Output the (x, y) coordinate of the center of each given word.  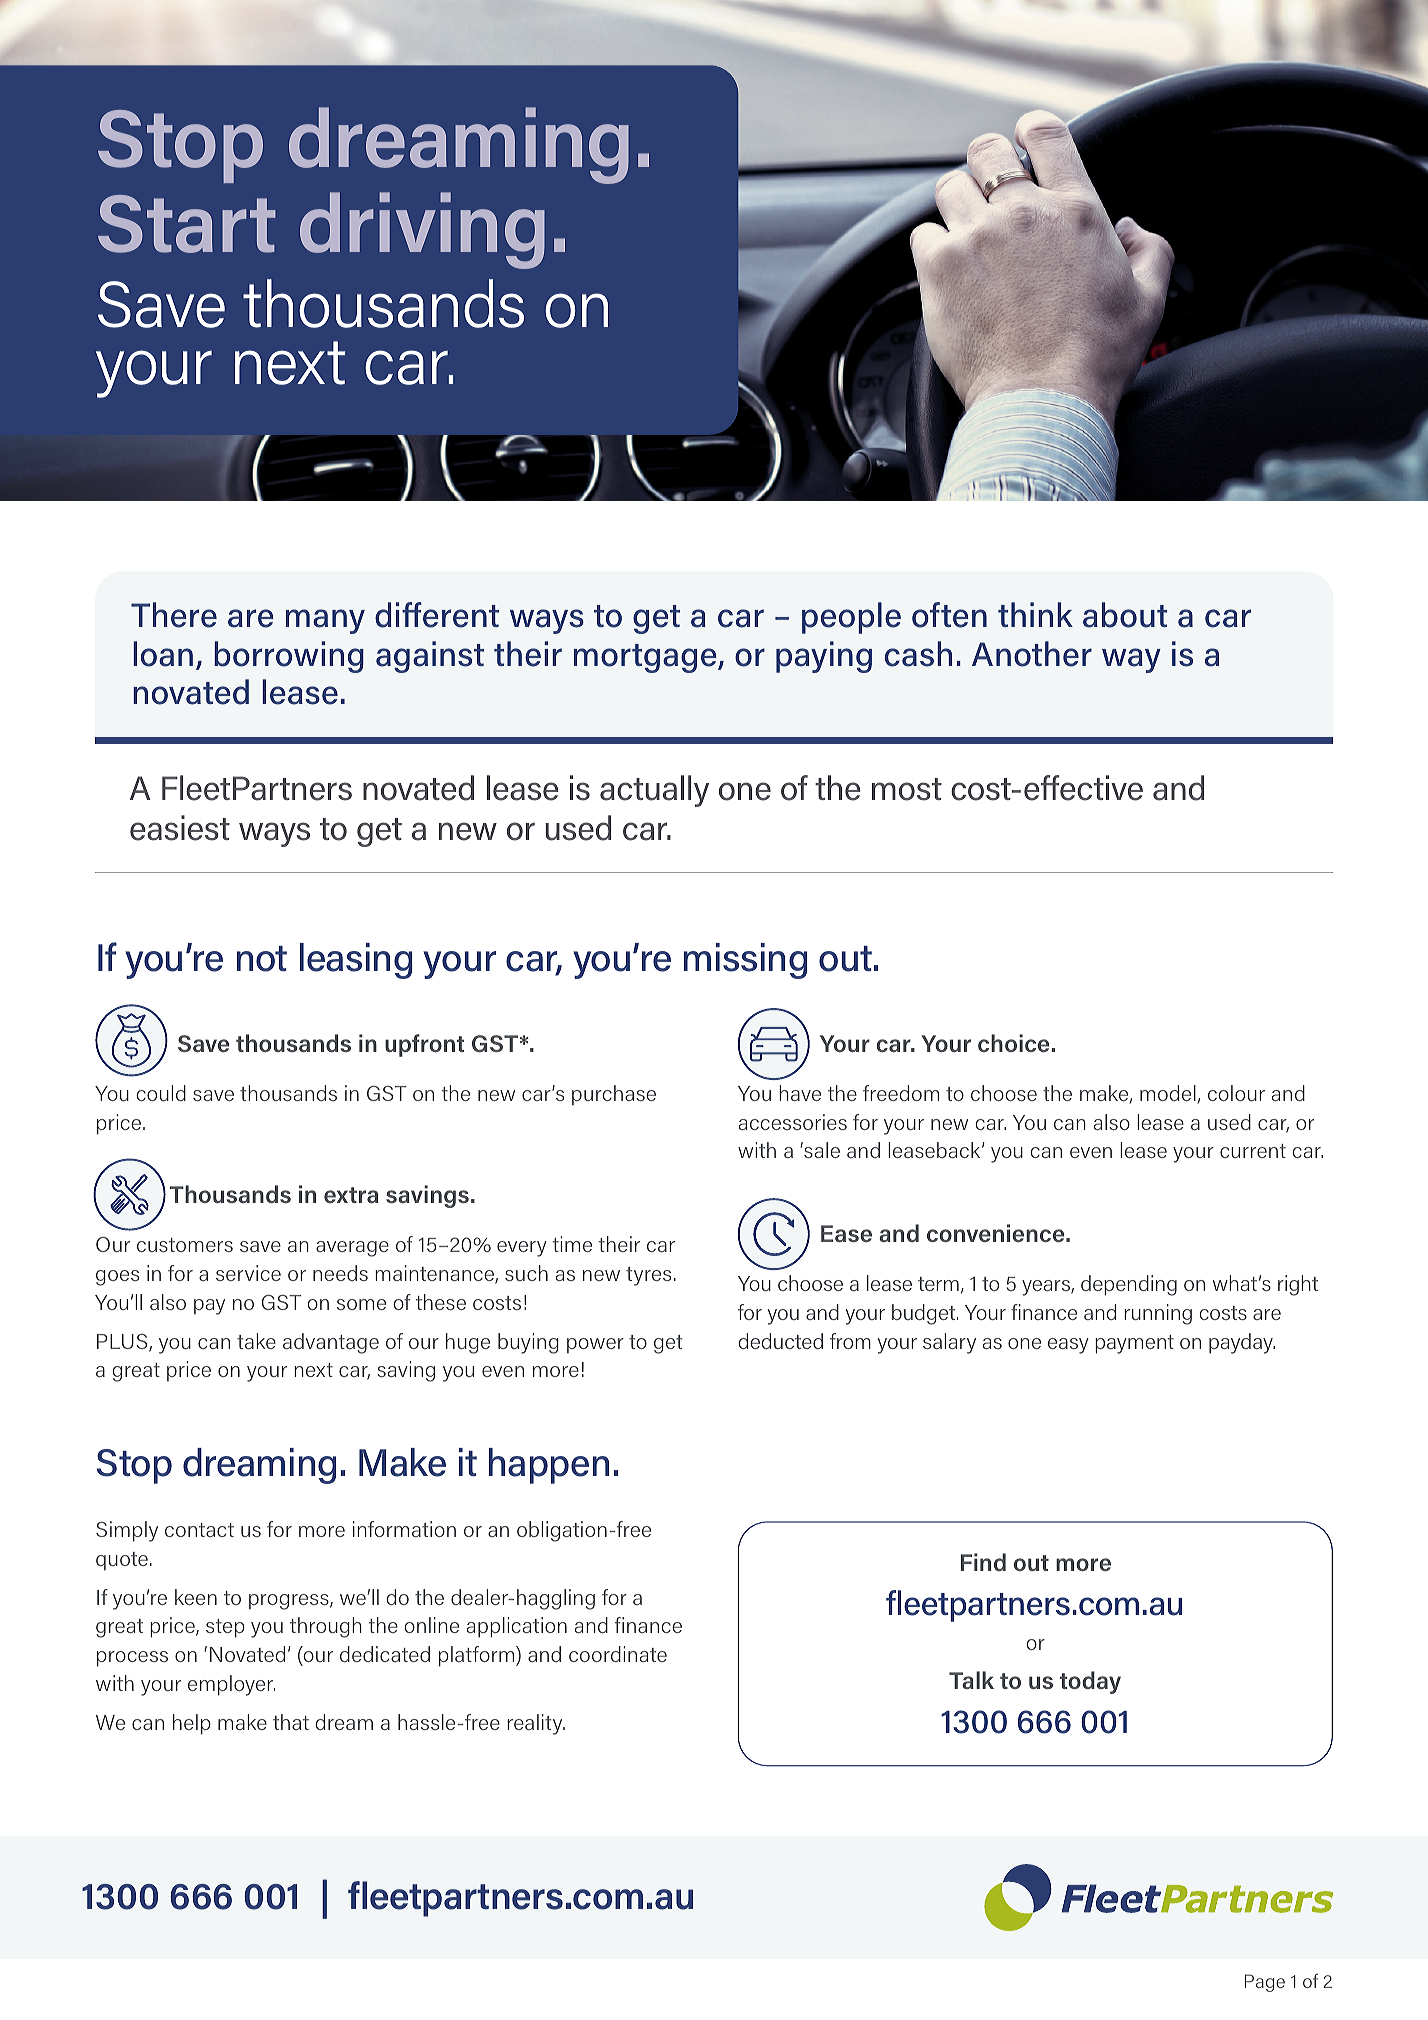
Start (187, 224)
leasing (356, 961)
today (1090, 1682)
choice (1015, 1043)
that (291, 1722)
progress (290, 1602)
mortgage (646, 658)
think (1035, 614)
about (1125, 615)
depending (1129, 1285)
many (325, 621)
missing (745, 961)
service (248, 1273)
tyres (648, 1276)
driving (422, 230)
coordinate (618, 1654)
